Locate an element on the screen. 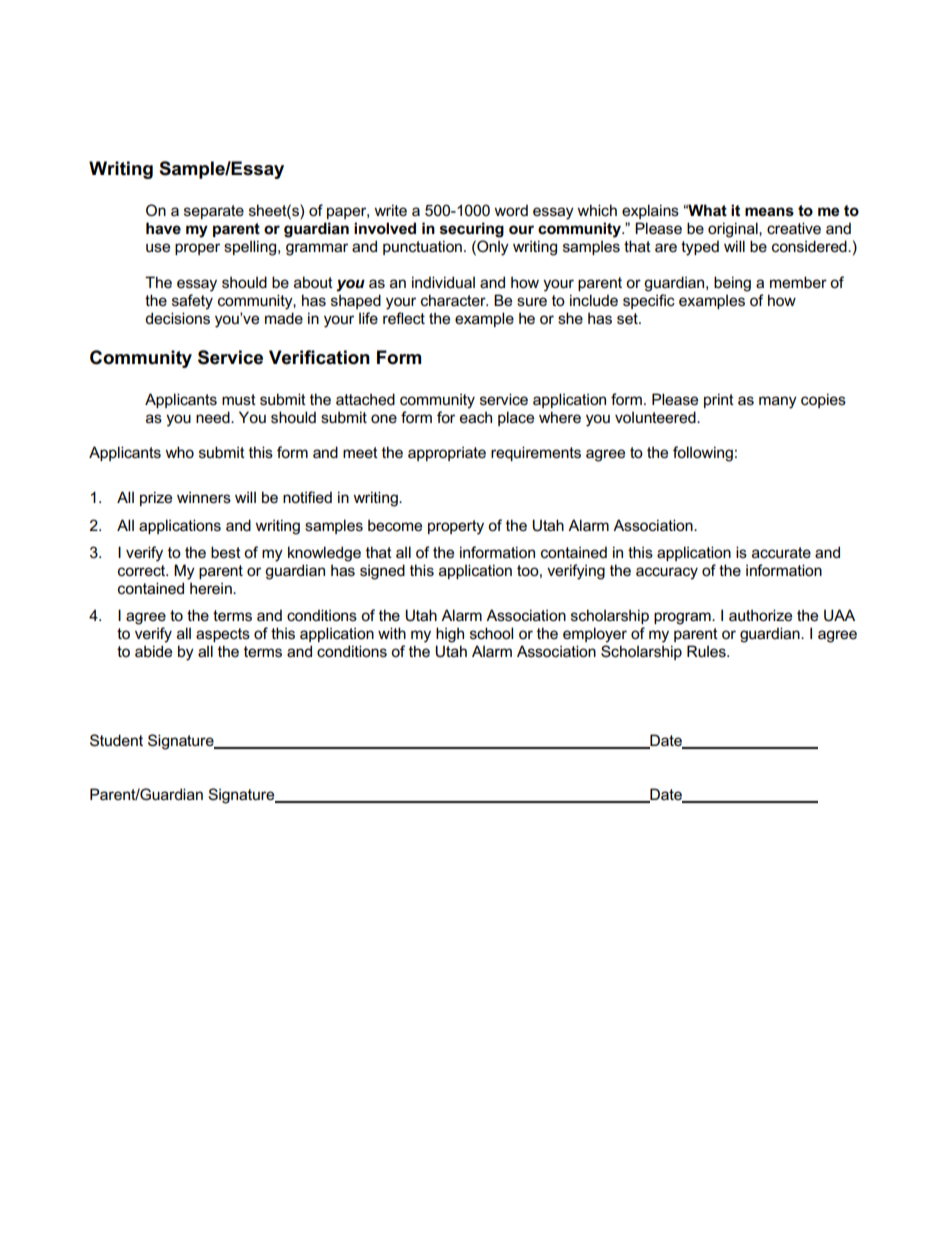 The image size is (952, 1233). high is located at coordinates (450, 635).
